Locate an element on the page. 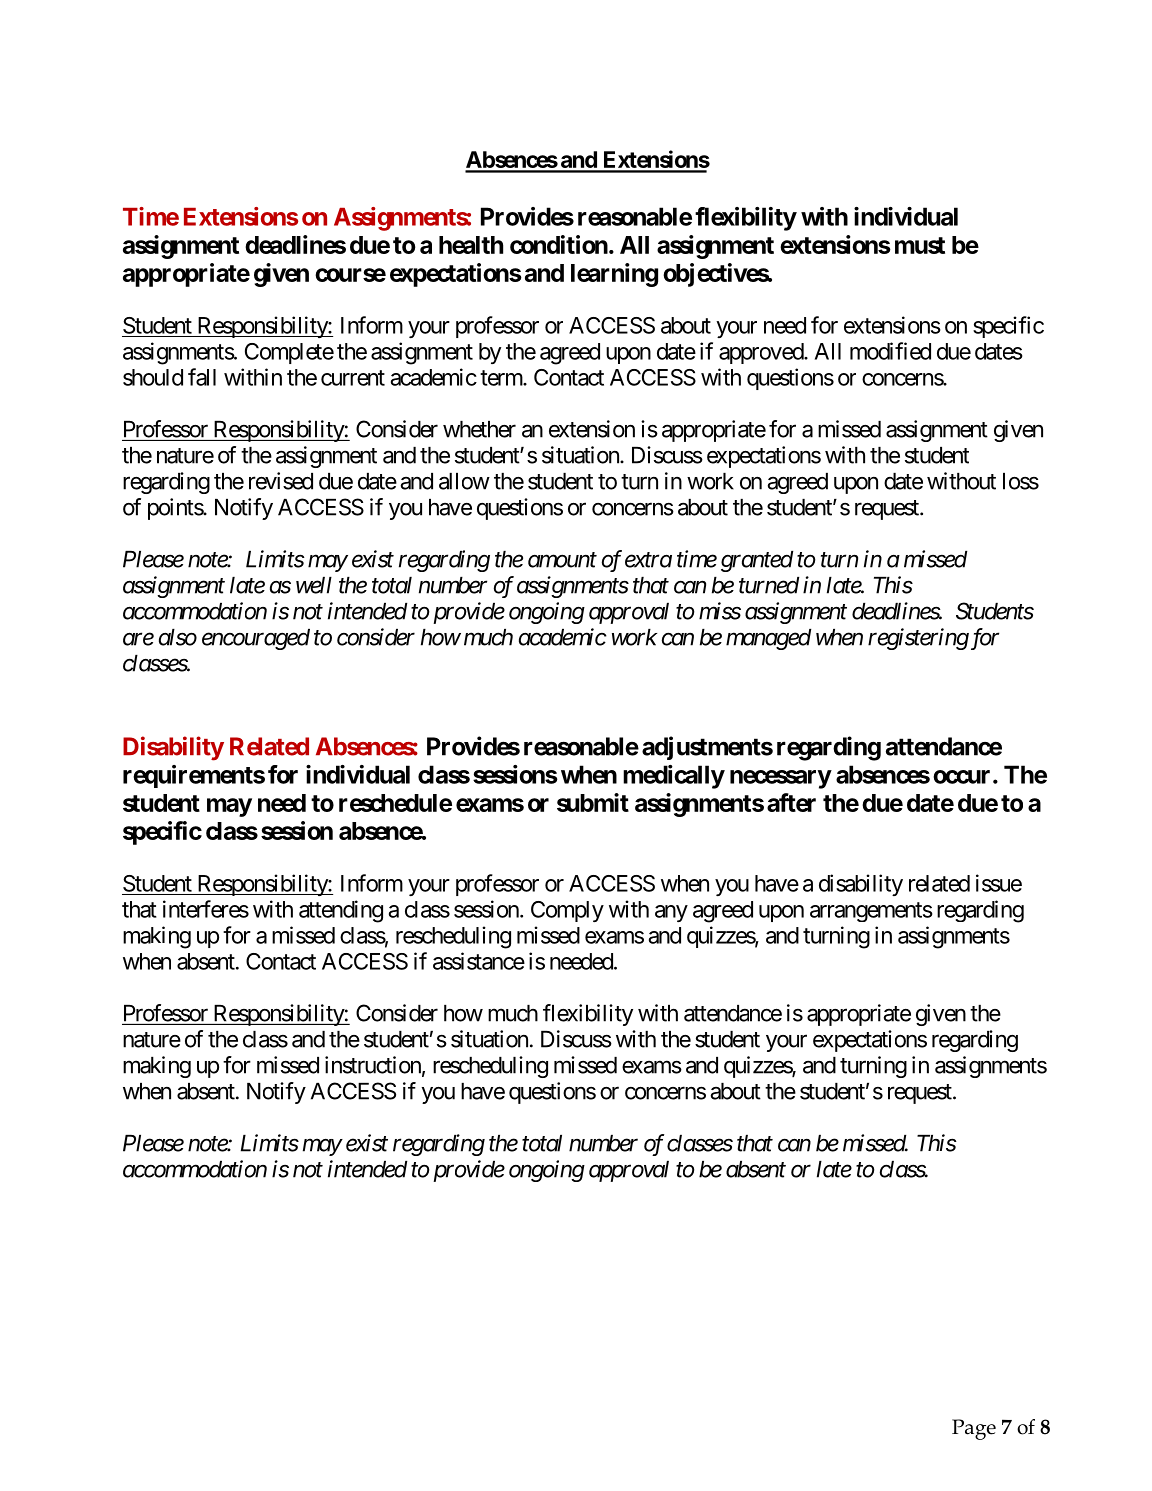 The height and width of the document is (1491, 1152). encouraged is located at coordinates (256, 639).
